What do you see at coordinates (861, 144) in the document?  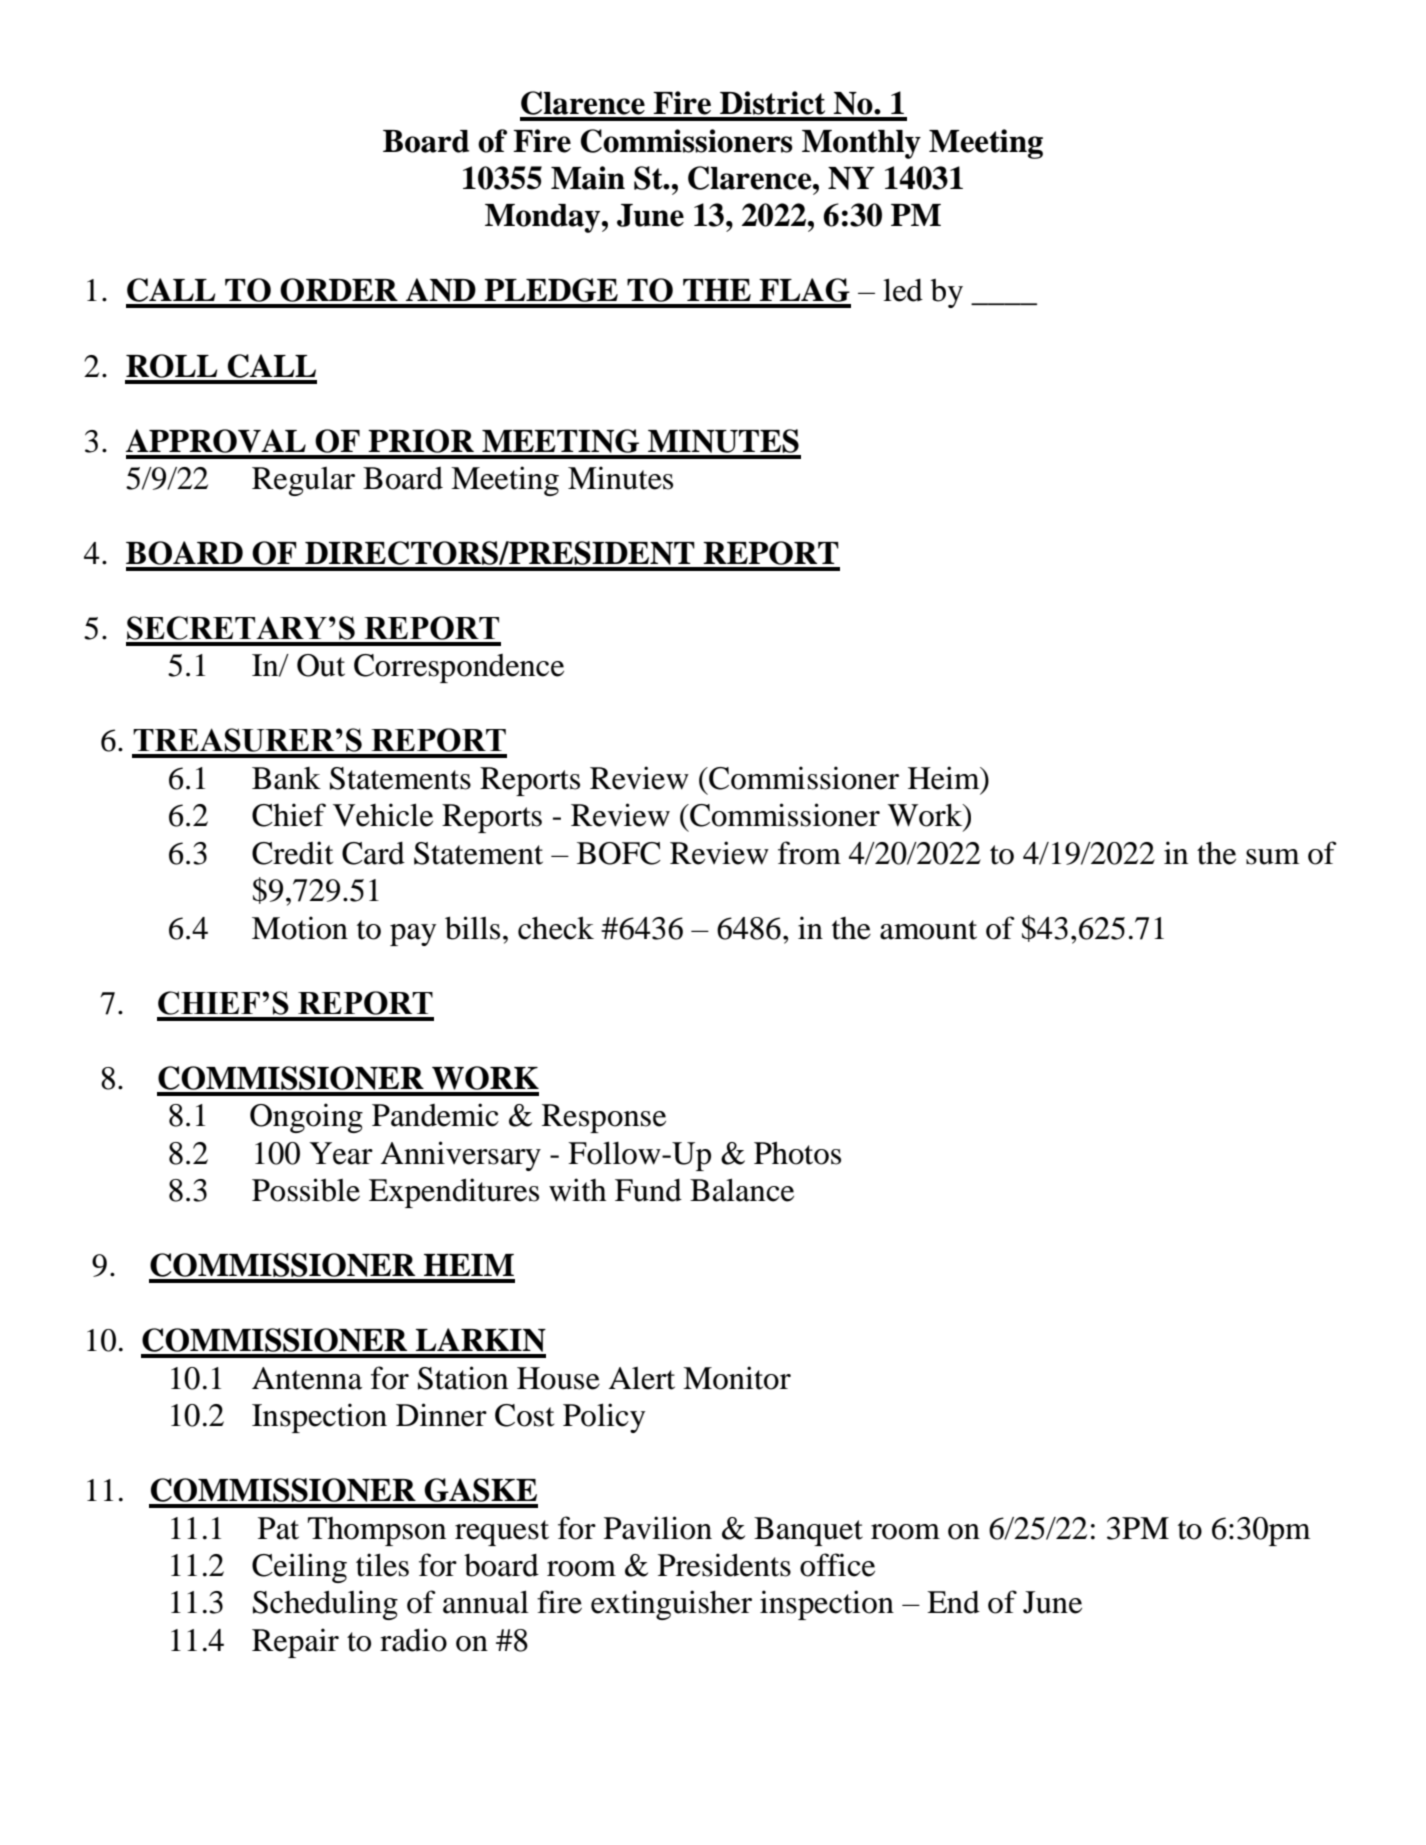 I see `Monthly` at bounding box center [861, 144].
